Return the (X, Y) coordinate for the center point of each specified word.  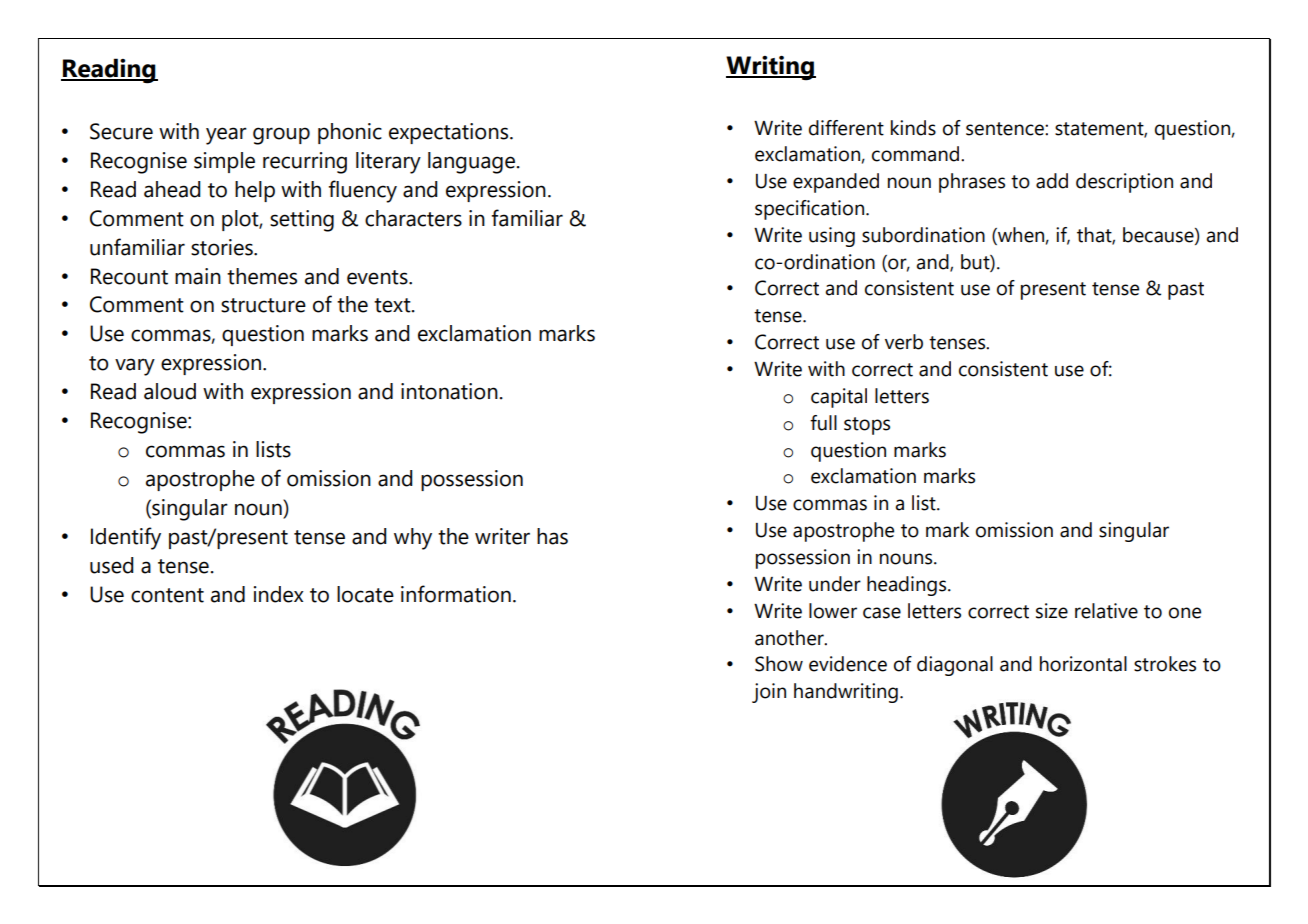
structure (263, 305)
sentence (1006, 129)
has (552, 536)
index (279, 594)
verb (904, 342)
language (471, 163)
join (769, 693)
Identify (126, 538)
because (1159, 235)
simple (224, 162)
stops (867, 426)
